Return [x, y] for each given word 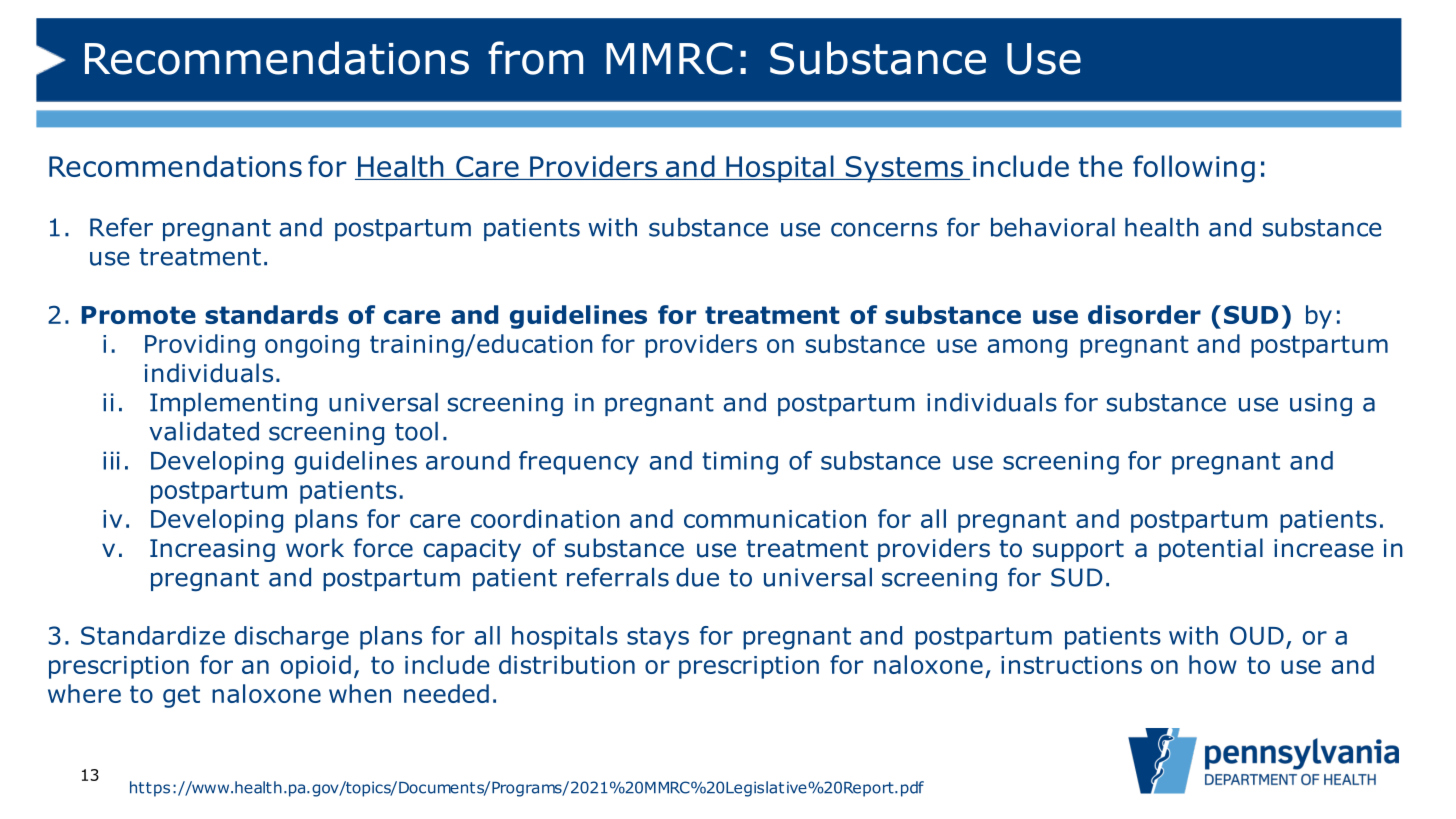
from [535, 58]
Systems [904, 169]
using [1321, 404]
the [1101, 166]
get [181, 696]
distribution [567, 664]
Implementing [233, 404]
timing [740, 463]
